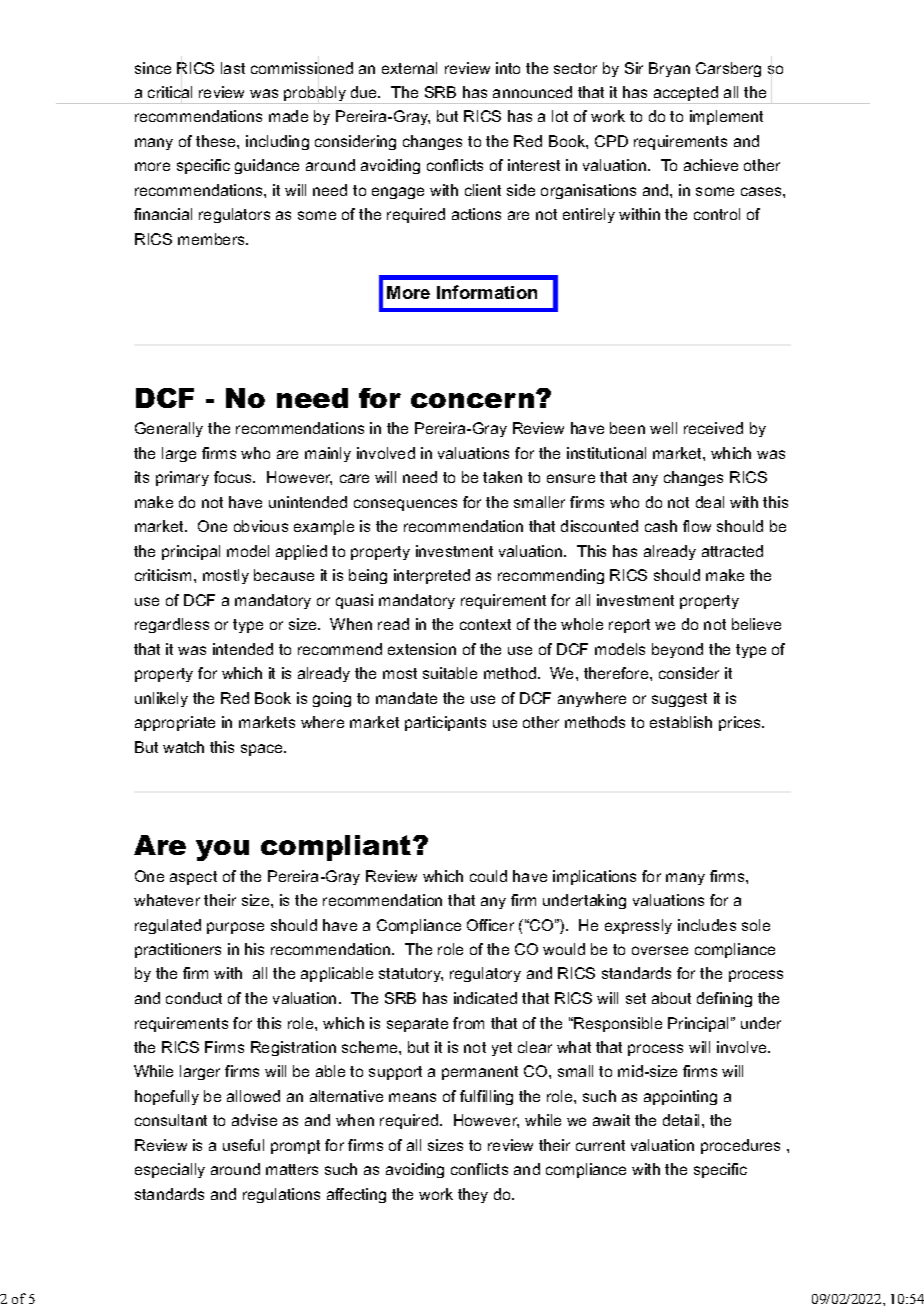 The image size is (924, 1308). I want to click on useful, so click(243, 1145).
